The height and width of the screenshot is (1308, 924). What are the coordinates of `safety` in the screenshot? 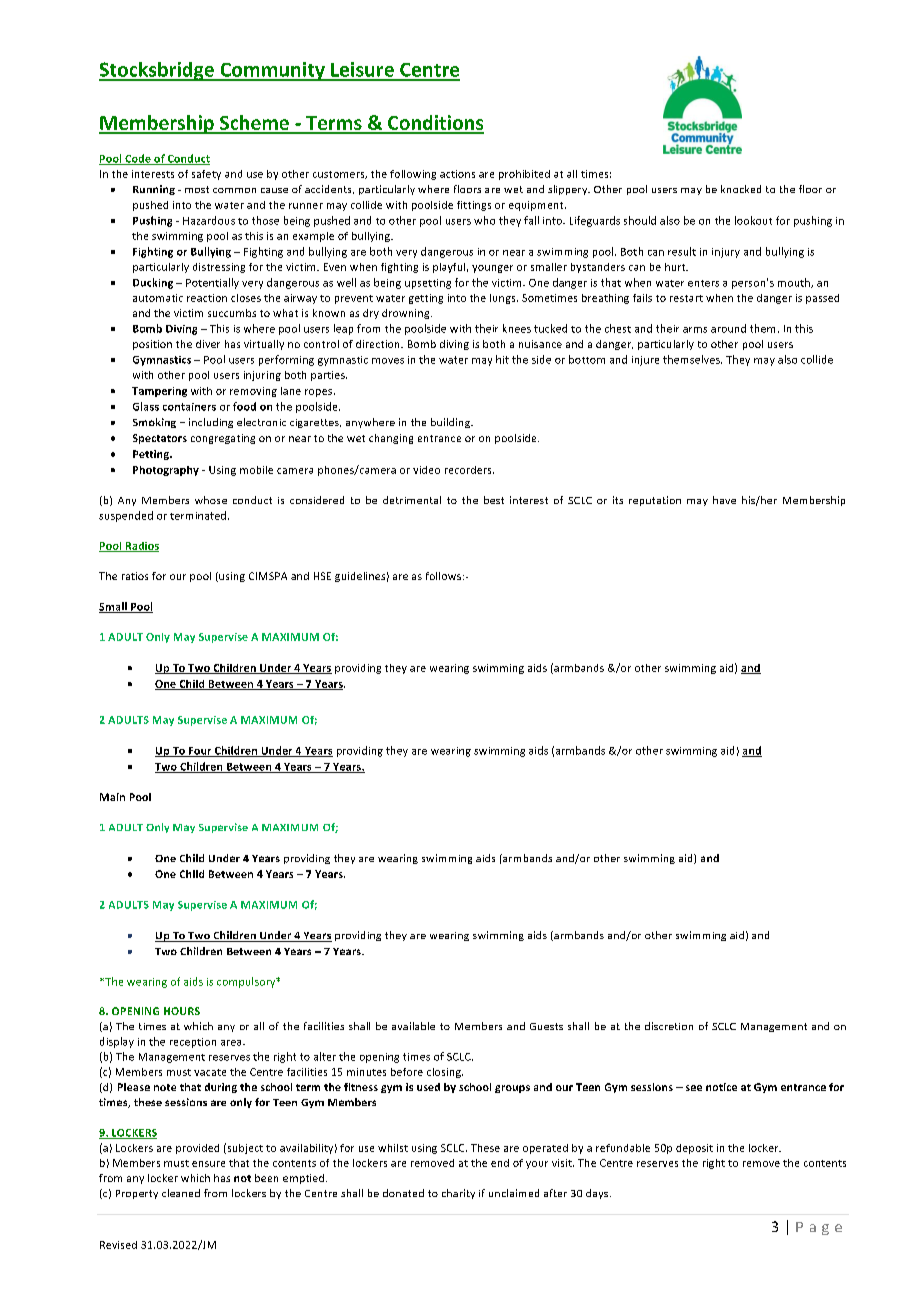 It's located at (206, 175).
